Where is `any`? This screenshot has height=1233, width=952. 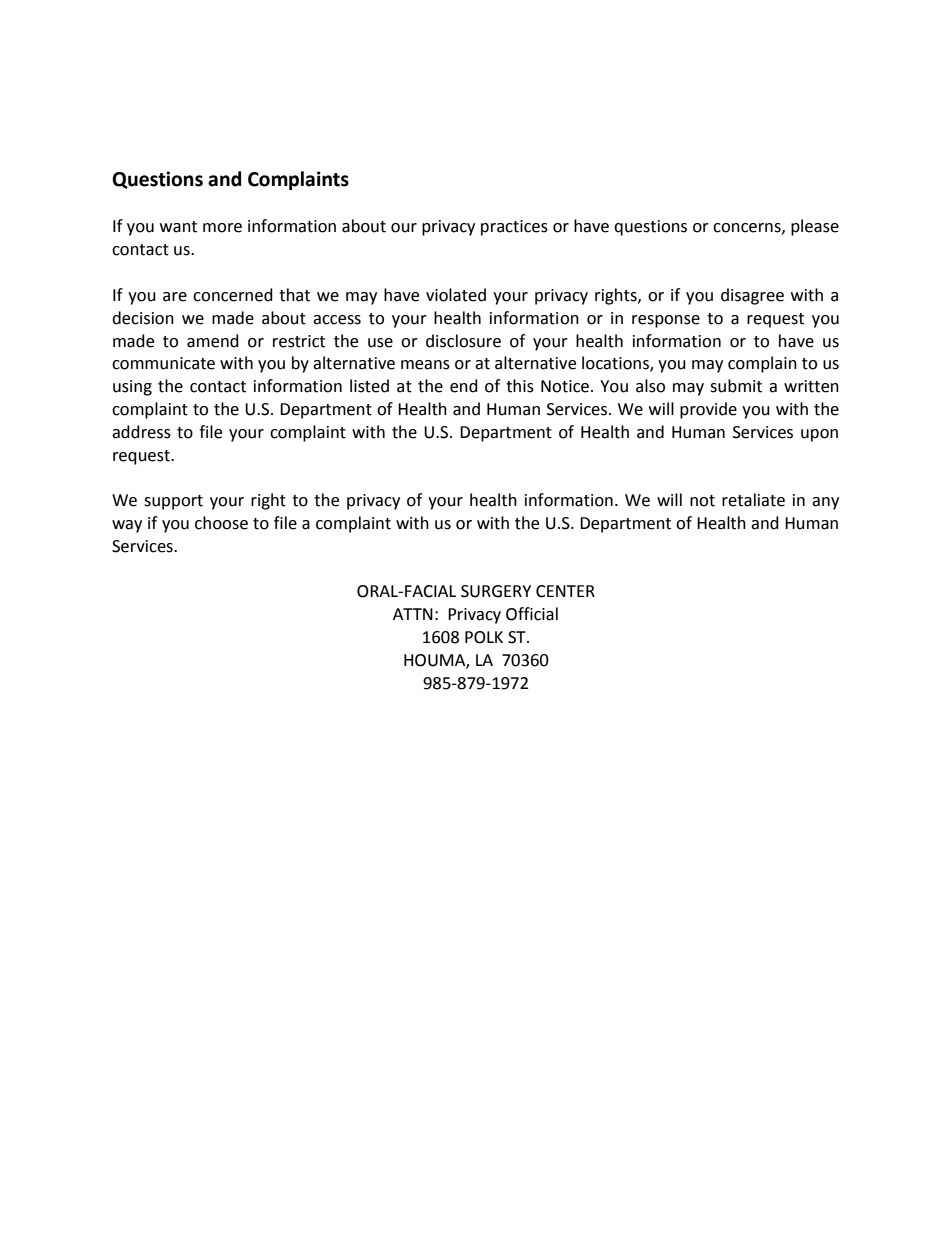 any is located at coordinates (825, 503).
